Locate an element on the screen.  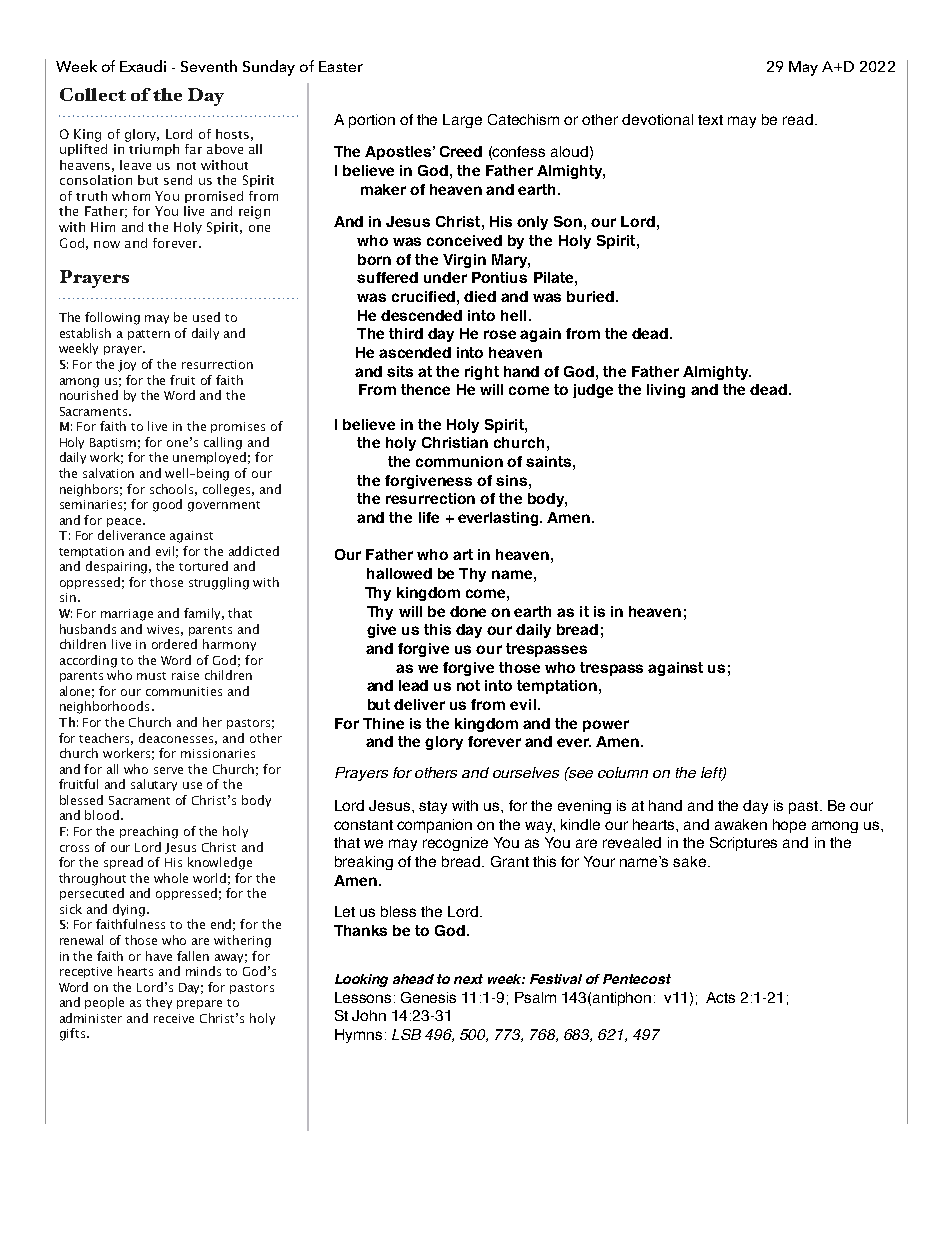
Collect is located at coordinates (93, 94).
